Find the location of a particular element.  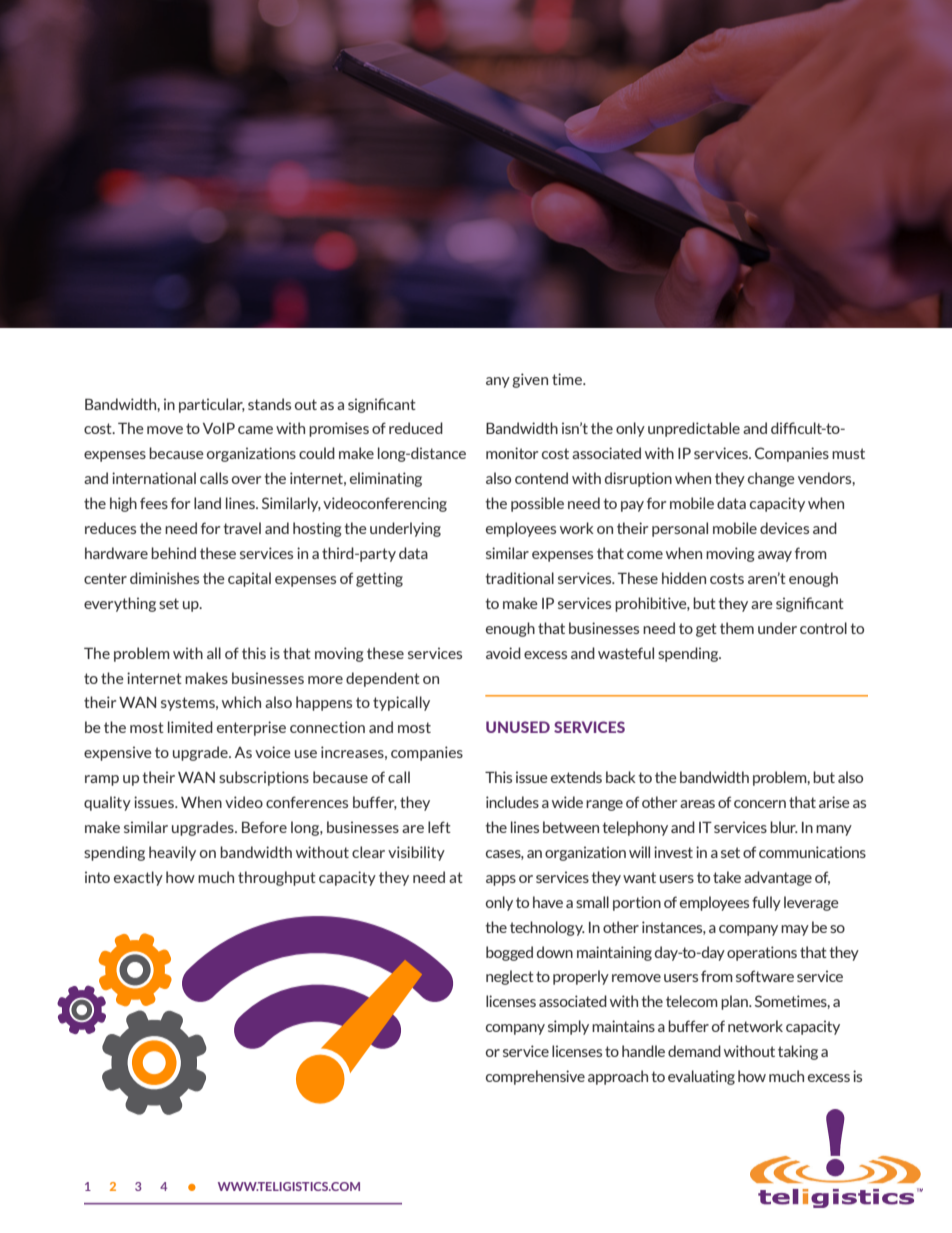

avoid is located at coordinates (503, 653).
